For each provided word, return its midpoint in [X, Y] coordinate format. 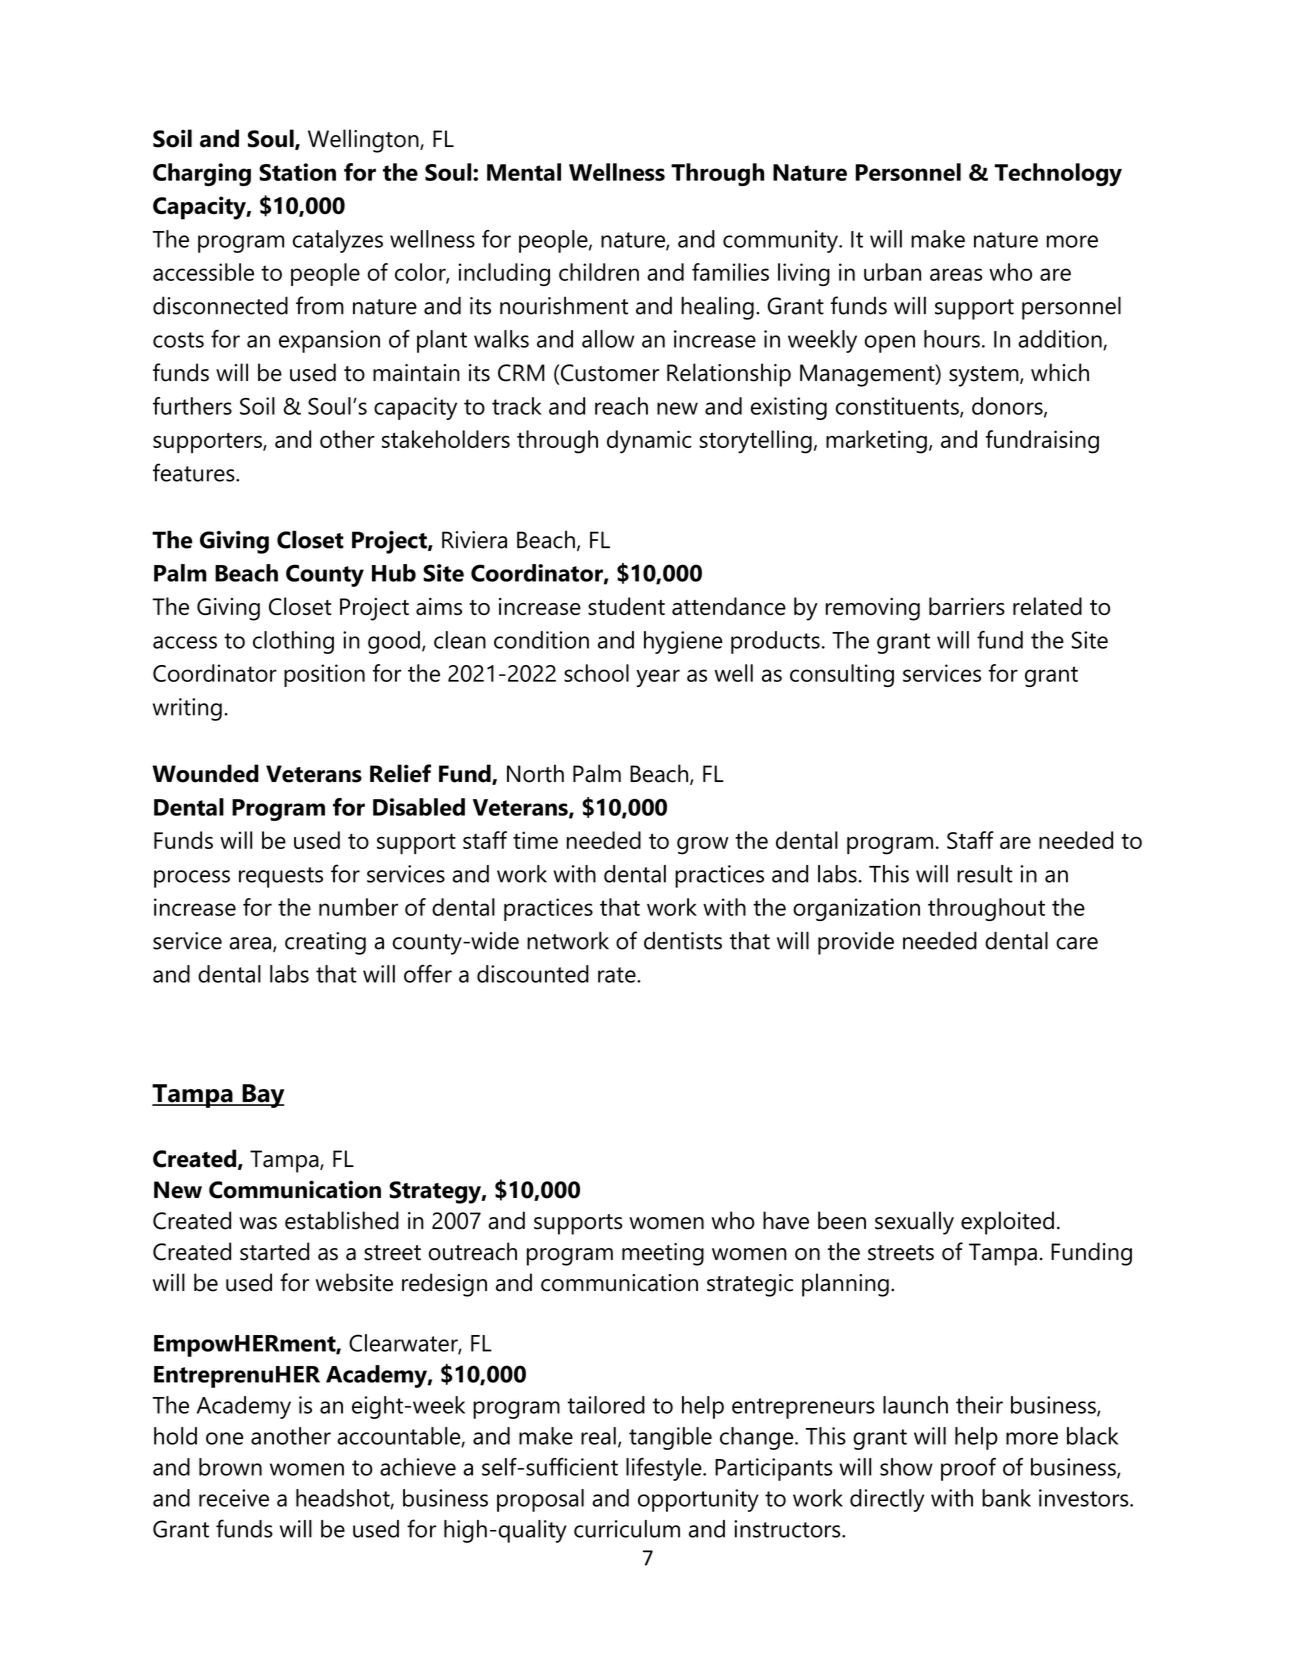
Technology [1058, 174]
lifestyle [665, 1469]
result [985, 874]
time [535, 840]
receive [234, 1498]
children [599, 272]
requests [281, 877]
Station [297, 172]
